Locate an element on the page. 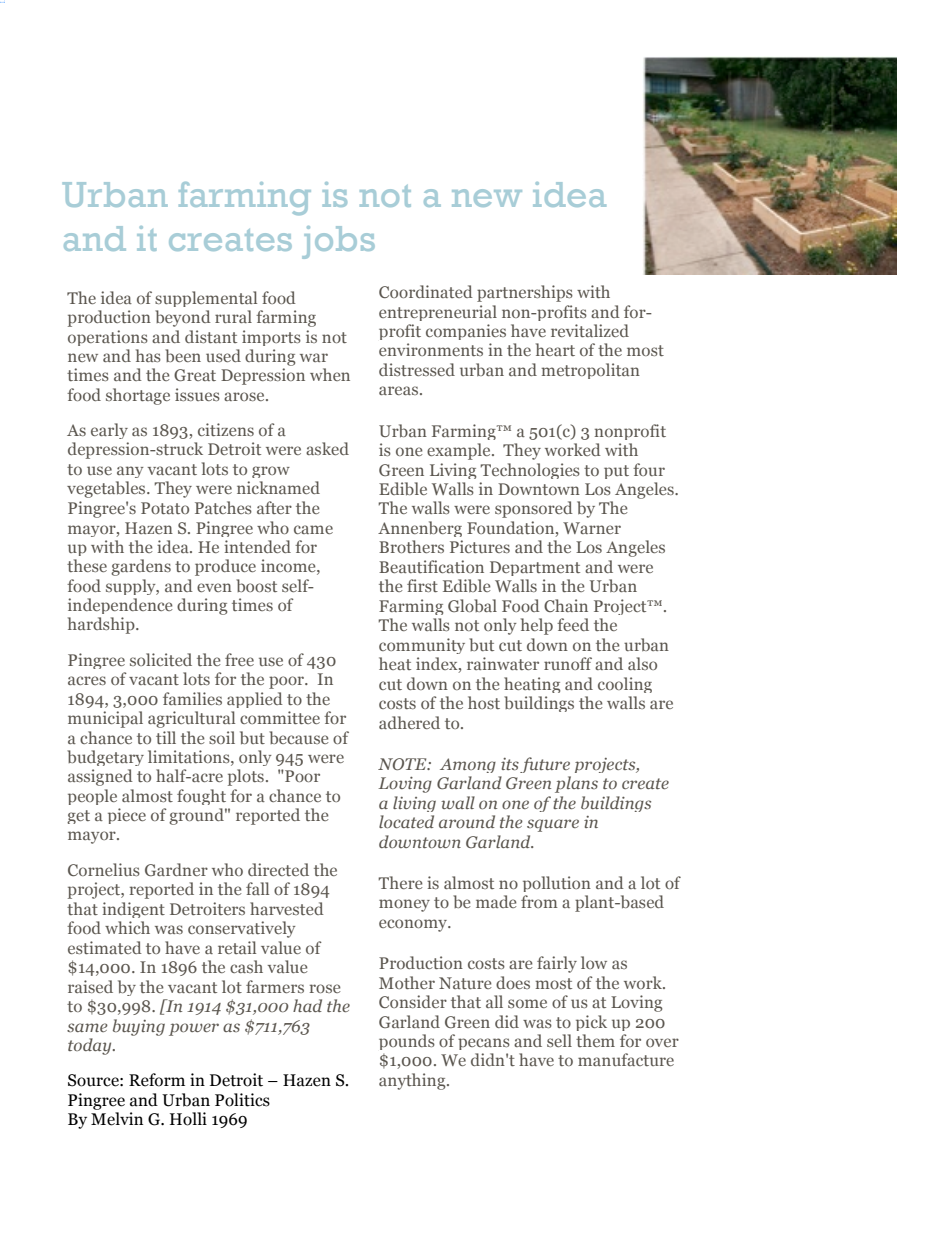 This page has width=952, height=1233. supplemental is located at coordinates (206, 299).
